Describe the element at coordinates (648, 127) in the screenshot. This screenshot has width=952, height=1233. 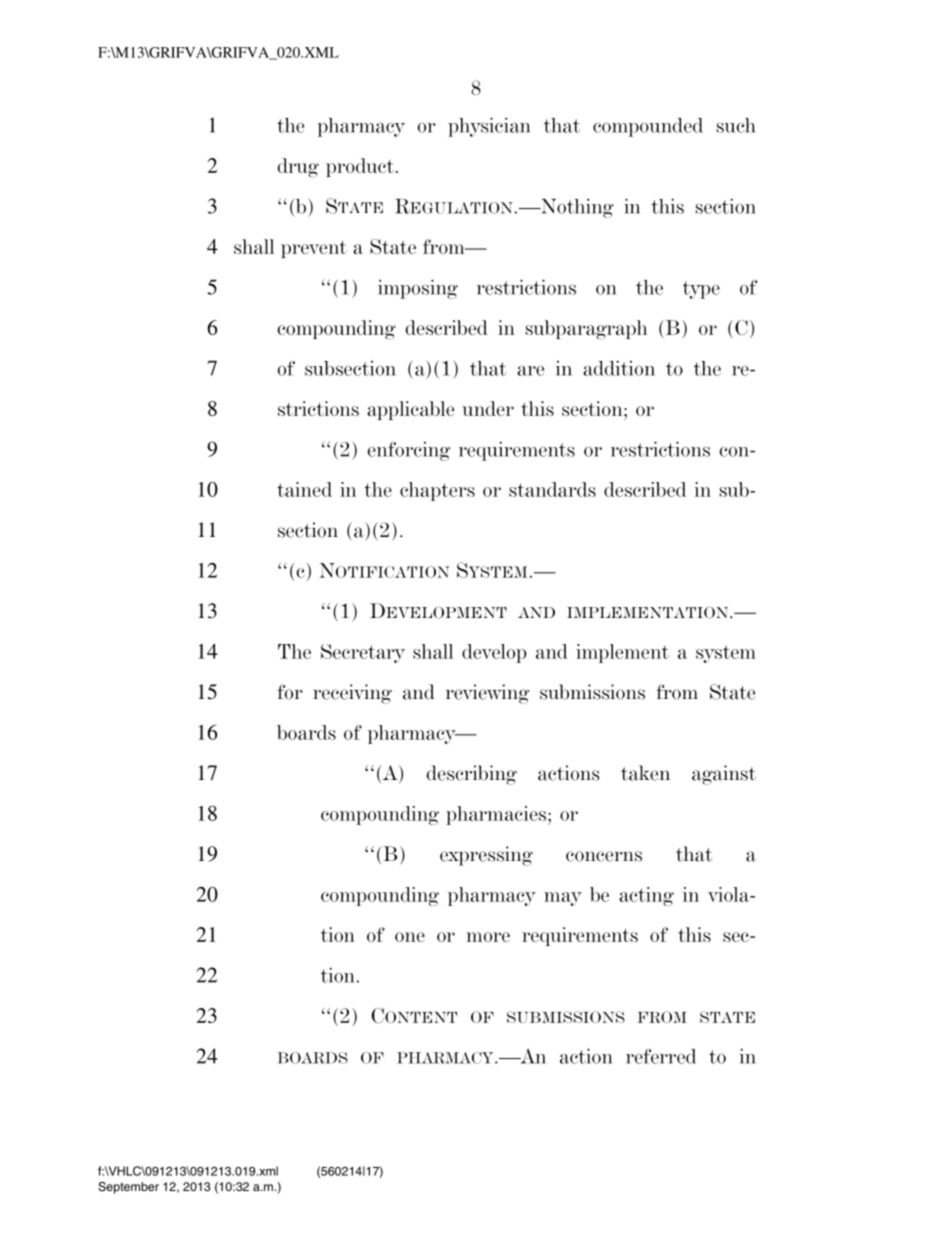
I see `compounded` at that location.
